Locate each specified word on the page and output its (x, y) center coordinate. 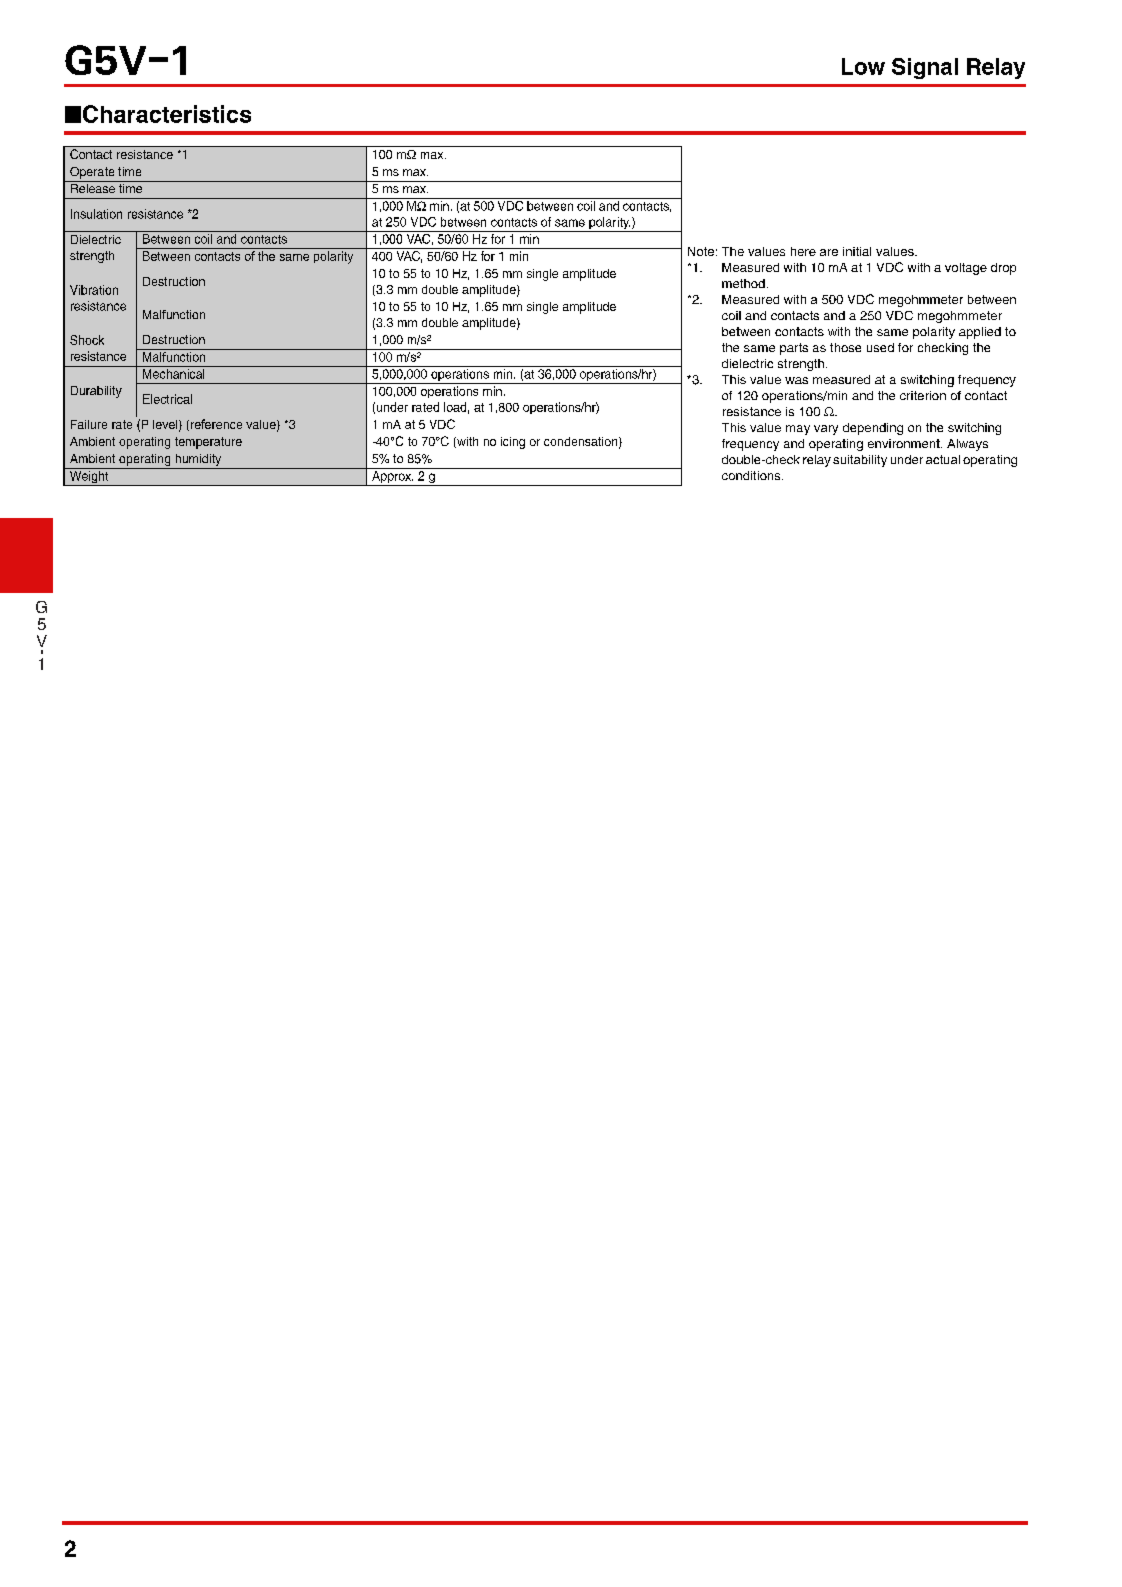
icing (513, 443)
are (829, 252)
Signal (925, 68)
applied (980, 333)
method (743, 283)
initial (857, 251)
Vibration (94, 290)
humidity (198, 460)
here (803, 251)
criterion (923, 395)
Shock (87, 340)
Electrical (167, 399)
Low (863, 66)
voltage (966, 269)
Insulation (96, 214)
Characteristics (167, 114)
